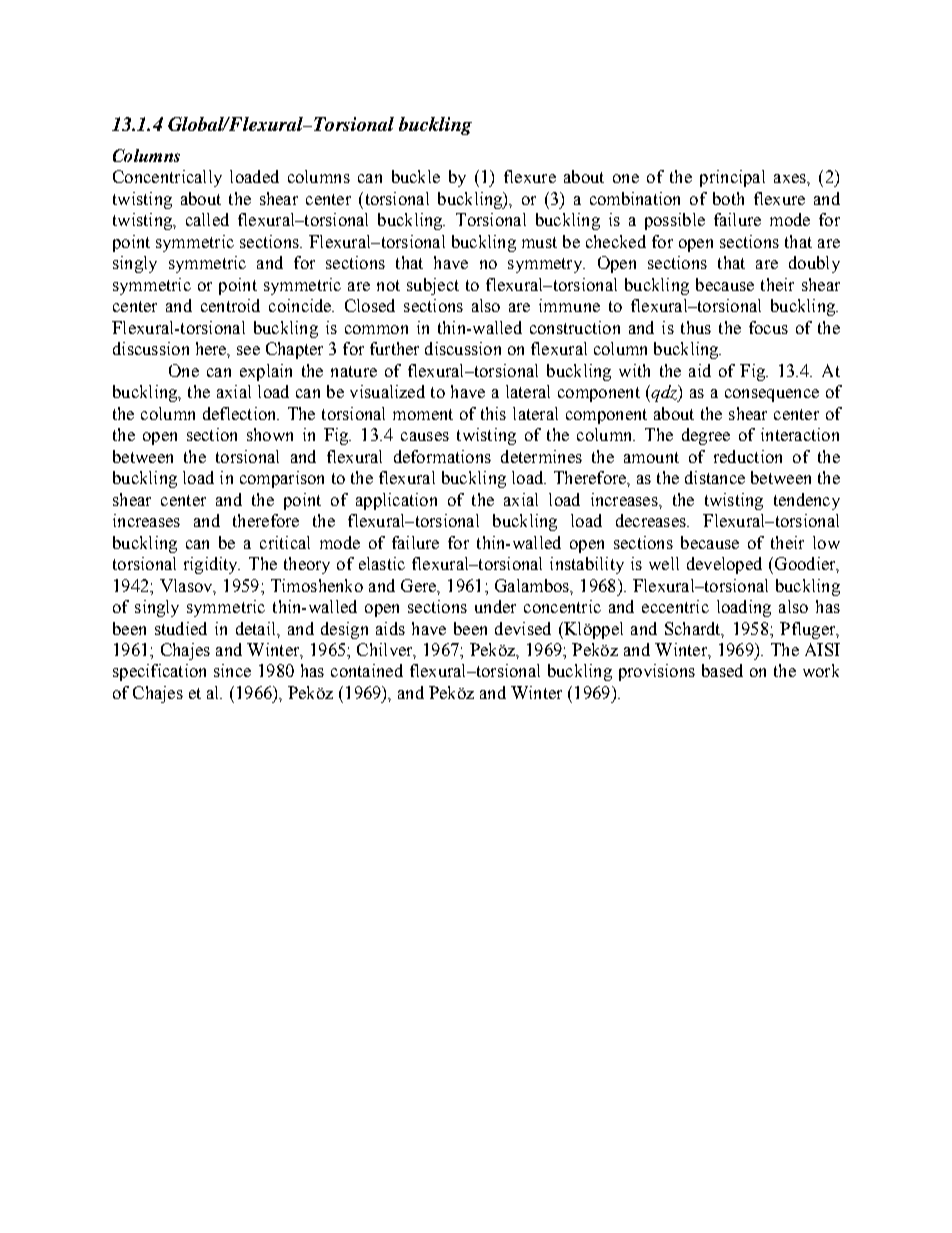 The width and height of the screenshot is (952, 1233). Describe the element at coordinates (539, 242) in the screenshot. I see `must` at that location.
